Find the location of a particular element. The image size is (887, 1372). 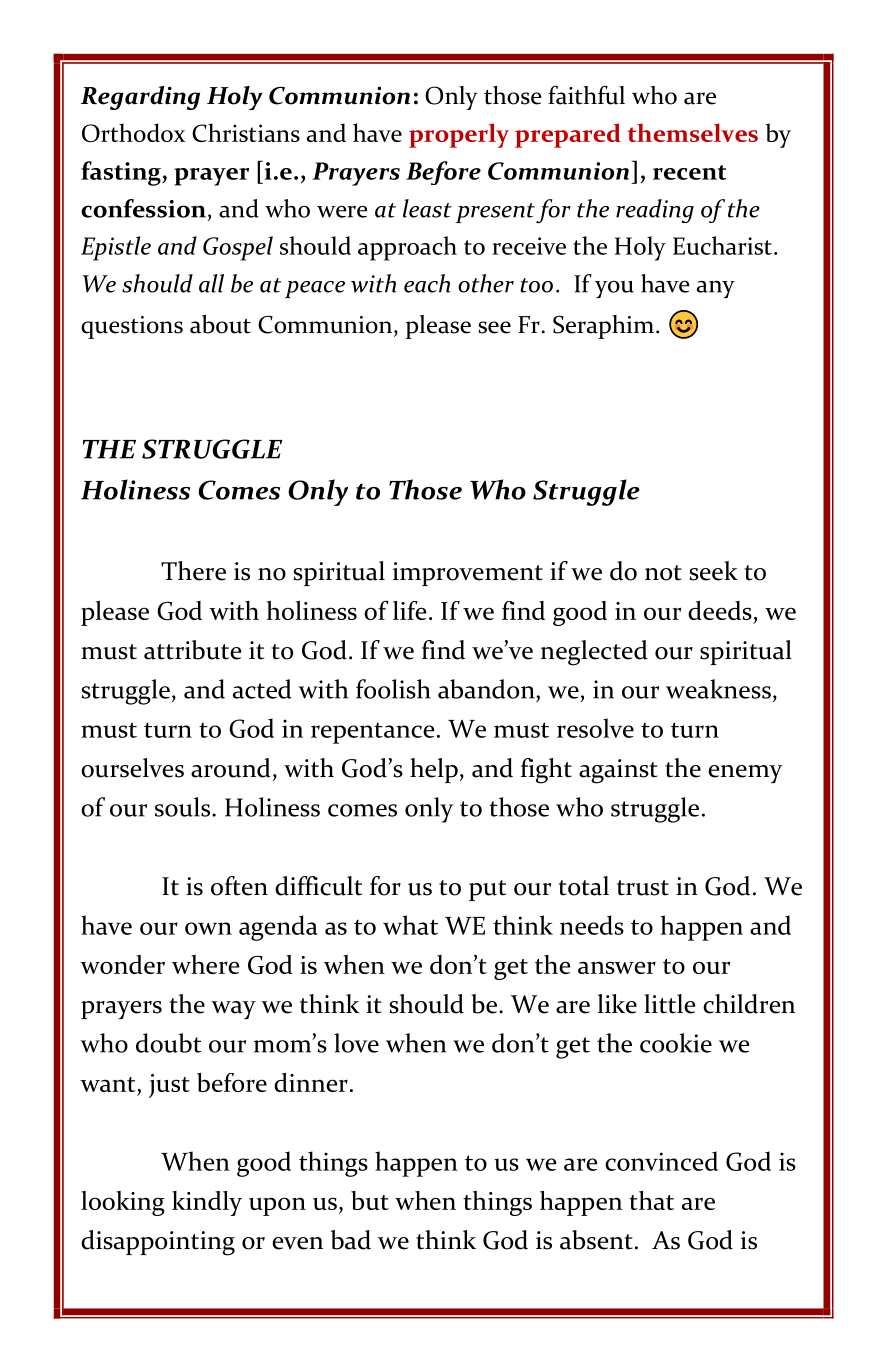

weakness is located at coordinates (718, 689).
